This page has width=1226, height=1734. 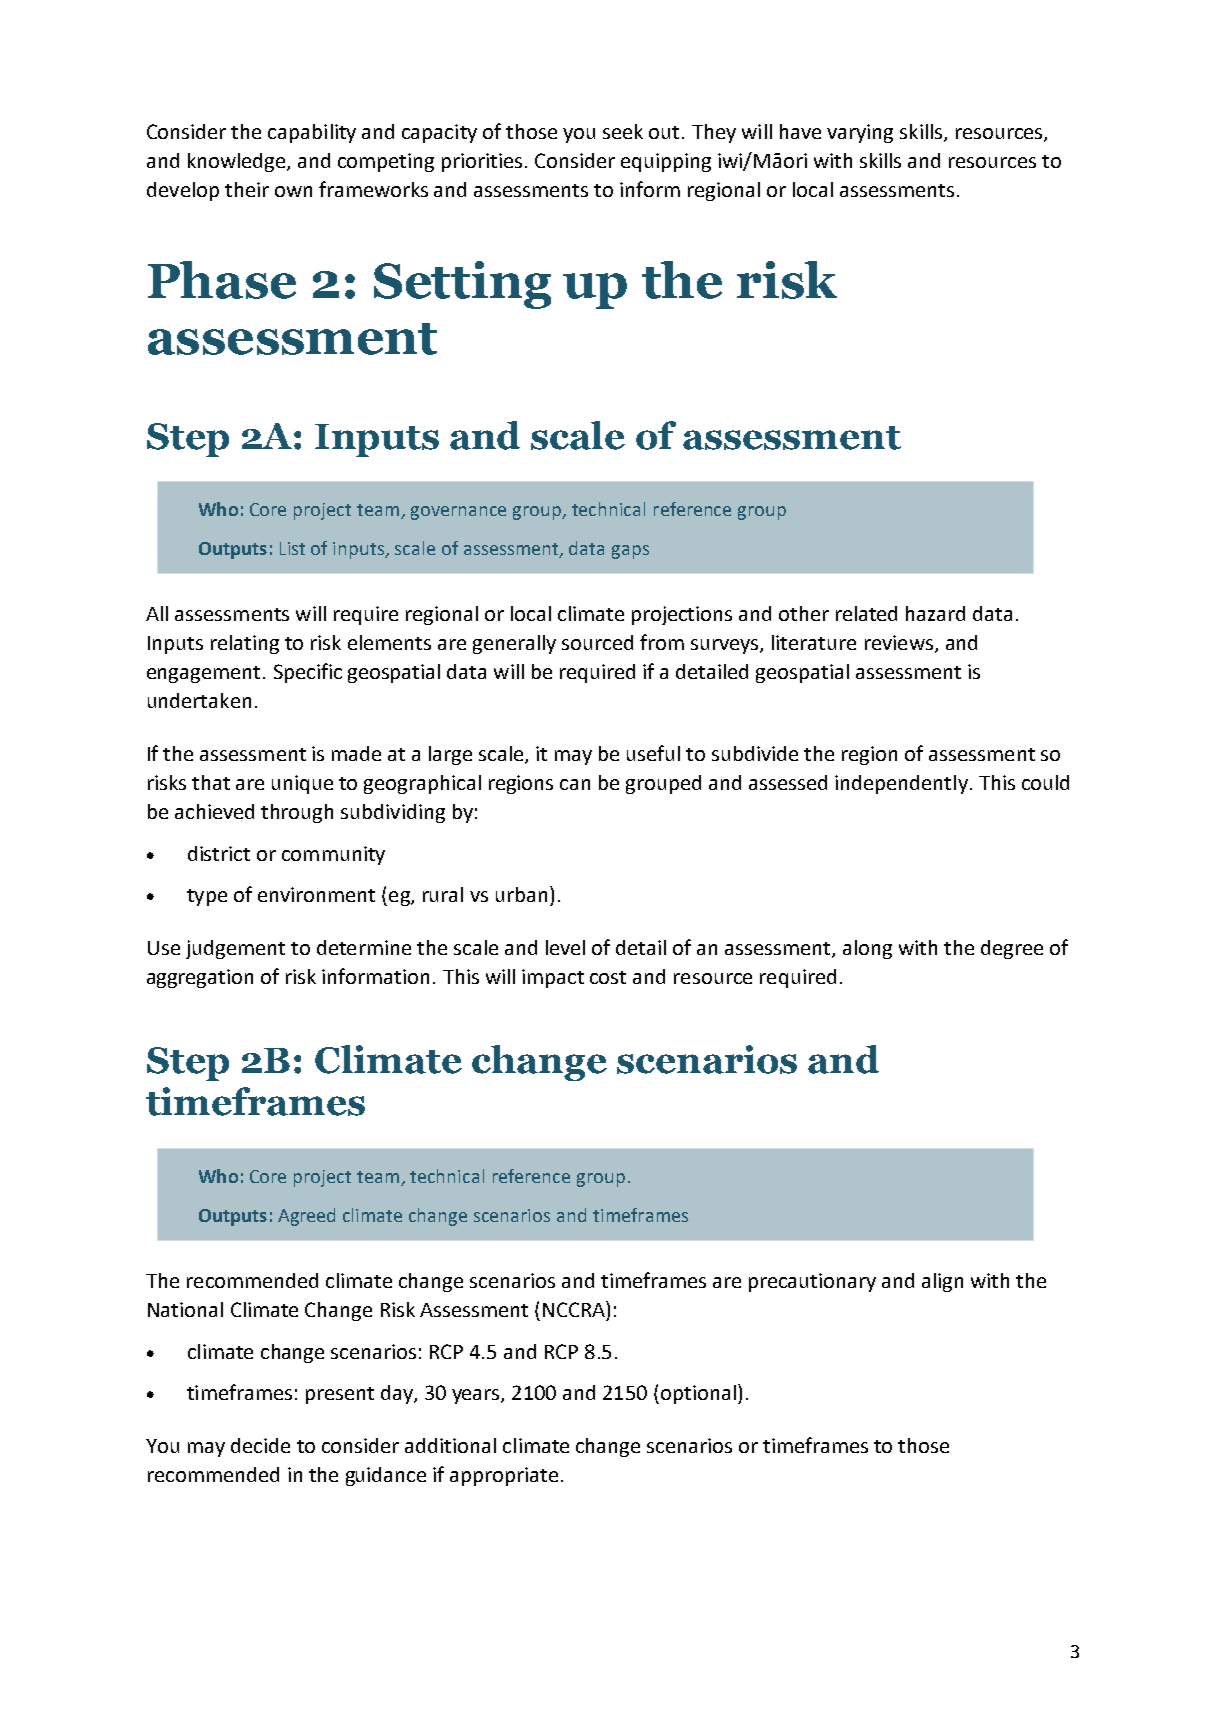 I want to click on can, so click(x=575, y=784).
